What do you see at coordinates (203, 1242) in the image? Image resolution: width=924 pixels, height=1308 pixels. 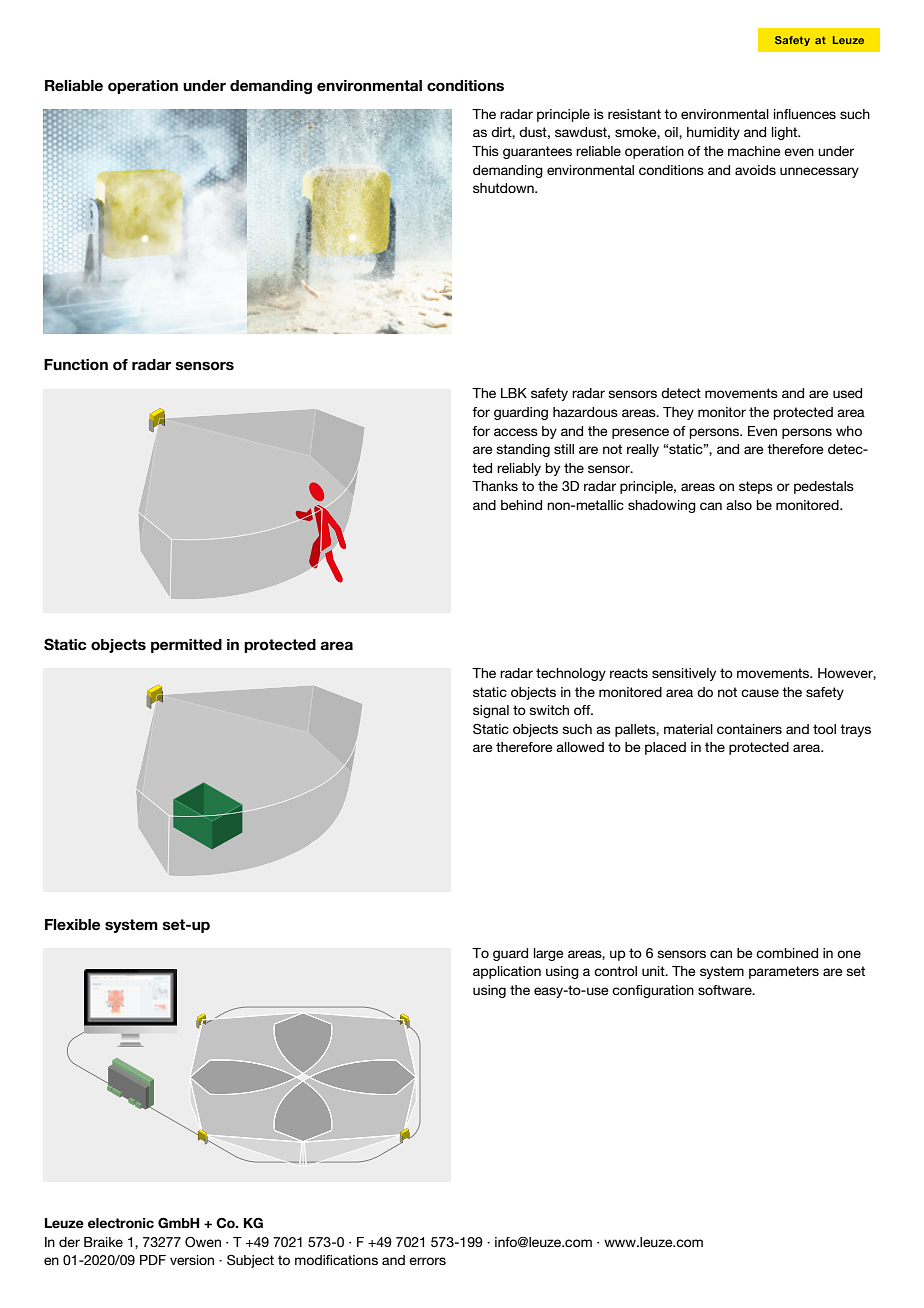 I see `Owen` at bounding box center [203, 1242].
